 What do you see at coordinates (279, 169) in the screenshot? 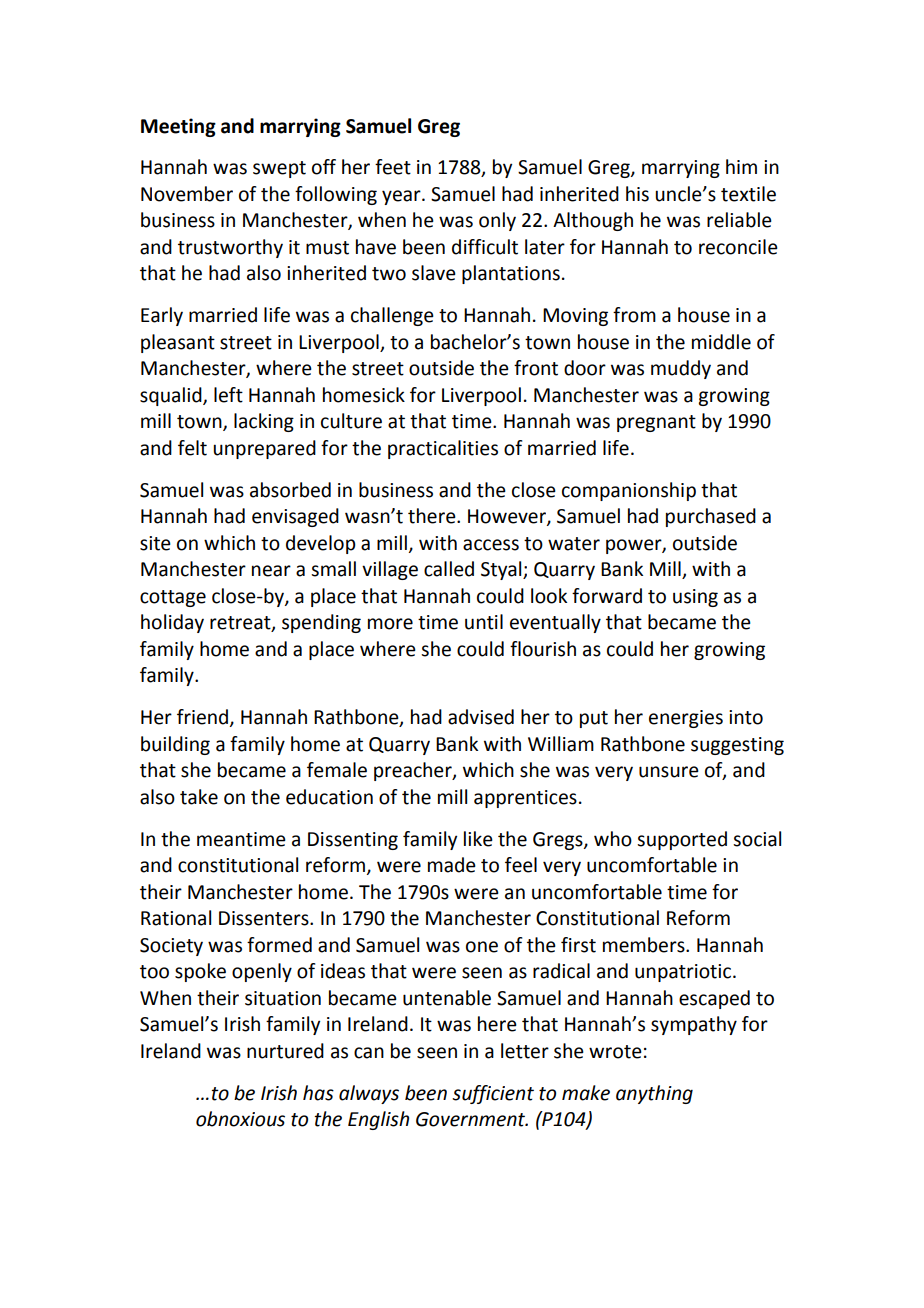
I see `swept` at bounding box center [279, 169].
